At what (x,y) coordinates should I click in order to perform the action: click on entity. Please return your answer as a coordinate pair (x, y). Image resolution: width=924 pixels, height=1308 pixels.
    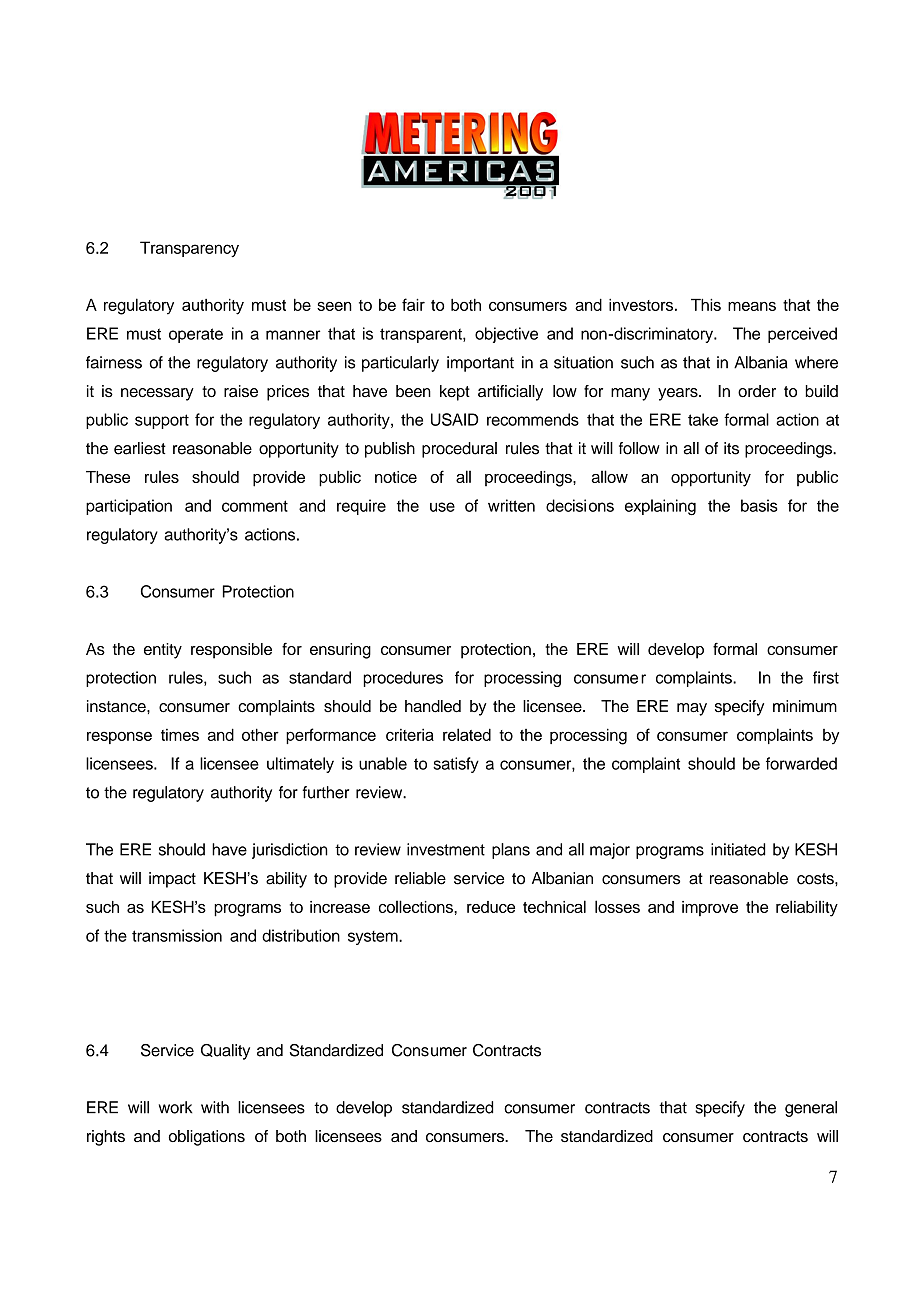
    Looking at the image, I should click on (163, 651).
